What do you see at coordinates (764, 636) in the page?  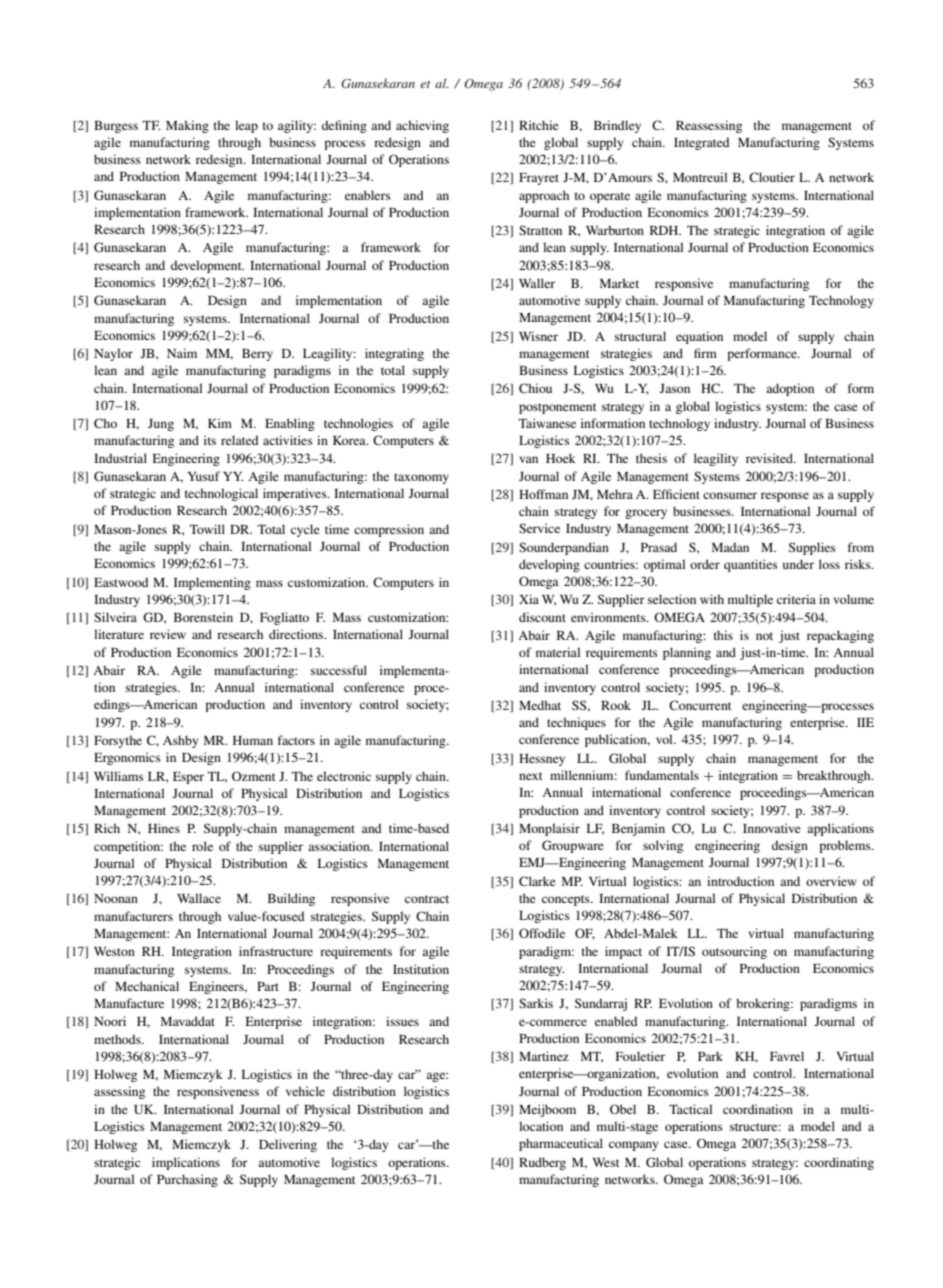 I see `not` at bounding box center [764, 636].
